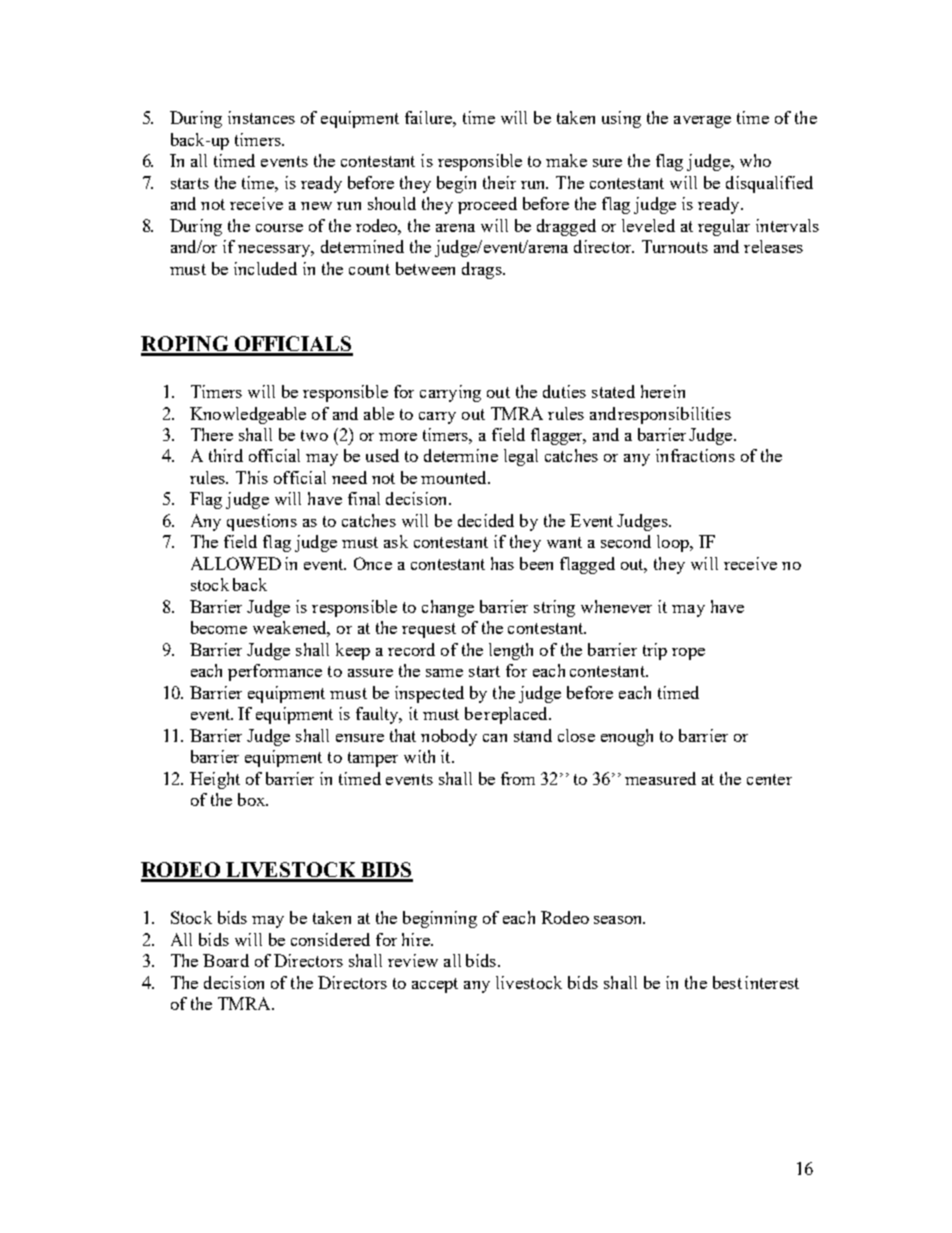  I want to click on loop, so click(674, 543).
